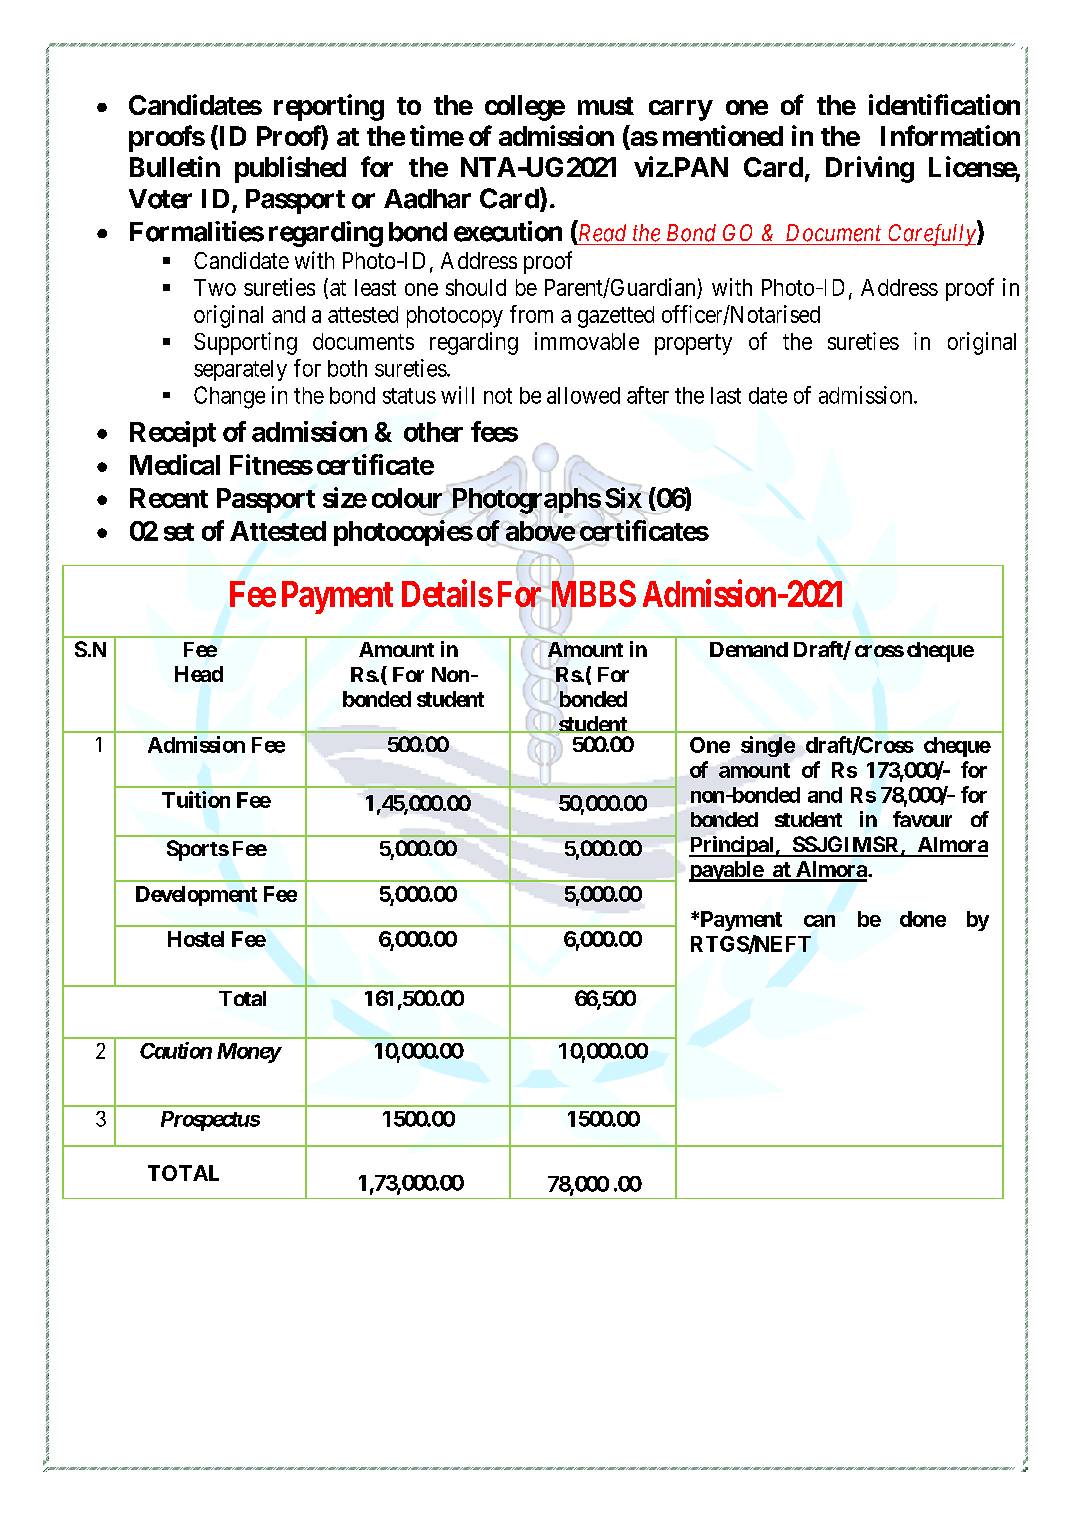  What do you see at coordinates (196, 799) in the screenshot?
I see `Tuition` at bounding box center [196, 799].
